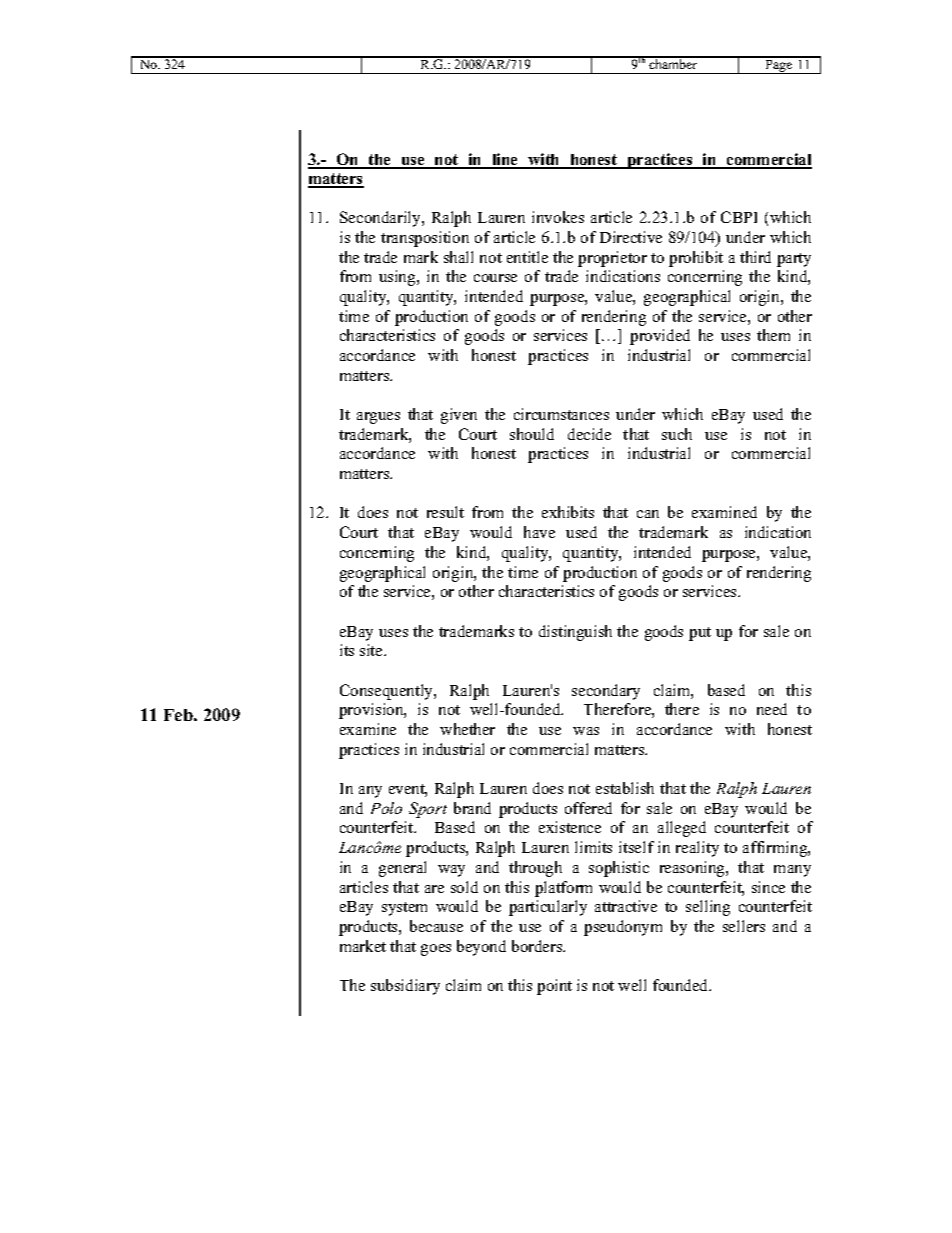  What do you see at coordinates (459, 416) in the screenshot?
I see `given` at bounding box center [459, 416].
